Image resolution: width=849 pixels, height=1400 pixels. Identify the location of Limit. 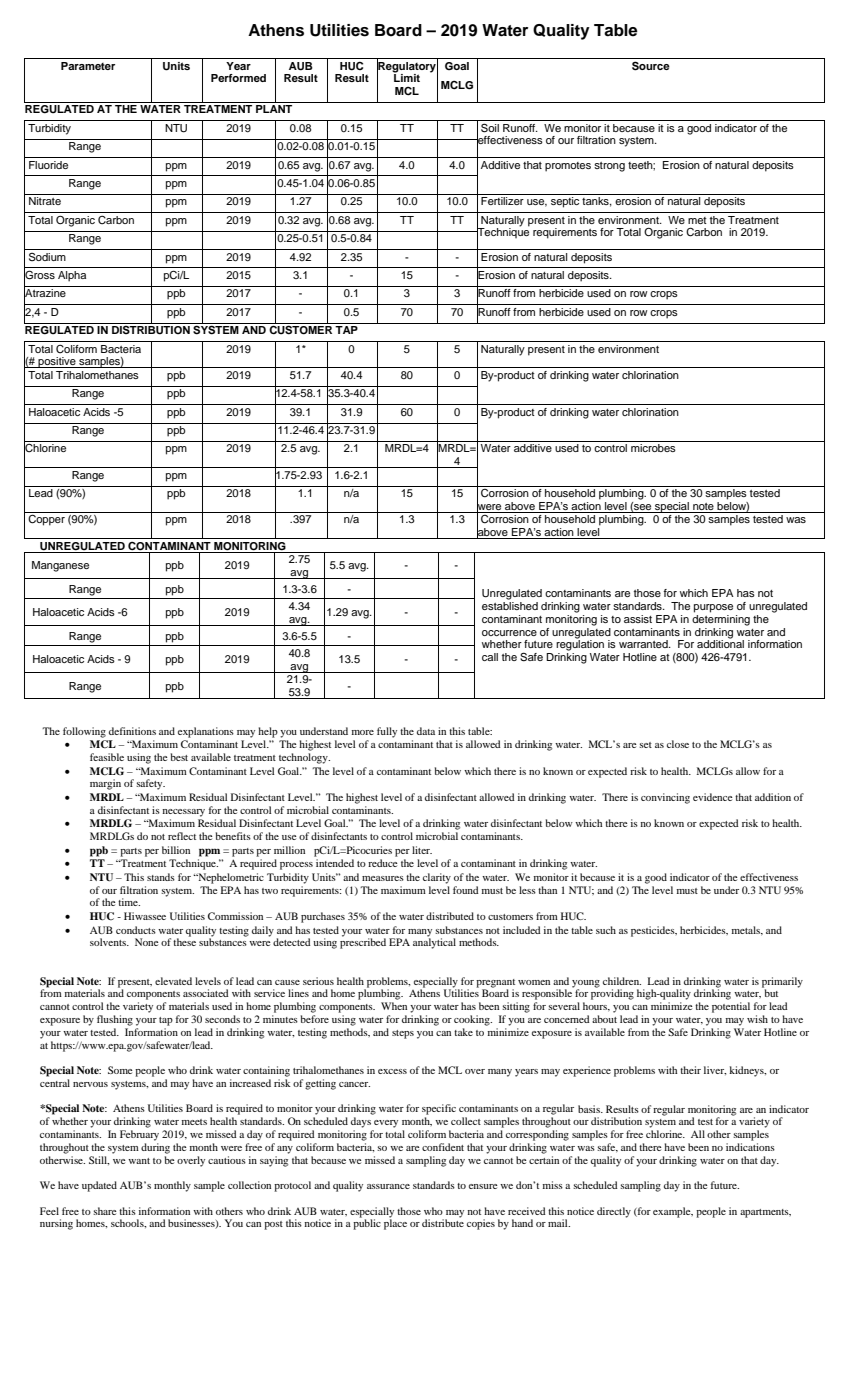
(407, 77).
